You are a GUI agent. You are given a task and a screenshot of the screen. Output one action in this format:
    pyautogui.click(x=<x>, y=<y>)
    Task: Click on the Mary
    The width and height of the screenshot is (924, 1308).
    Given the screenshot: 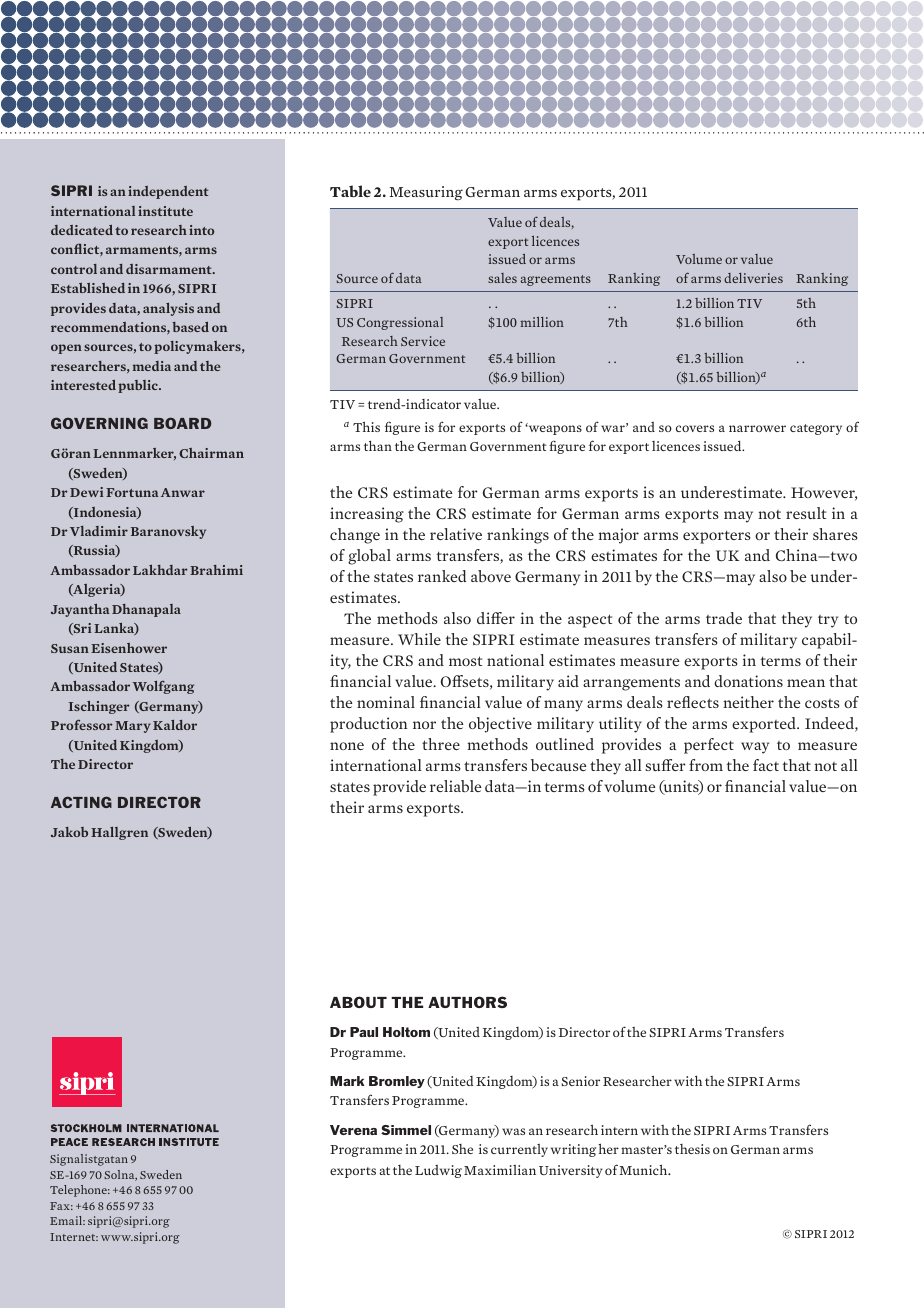 What is the action you would take?
    pyautogui.click(x=133, y=727)
